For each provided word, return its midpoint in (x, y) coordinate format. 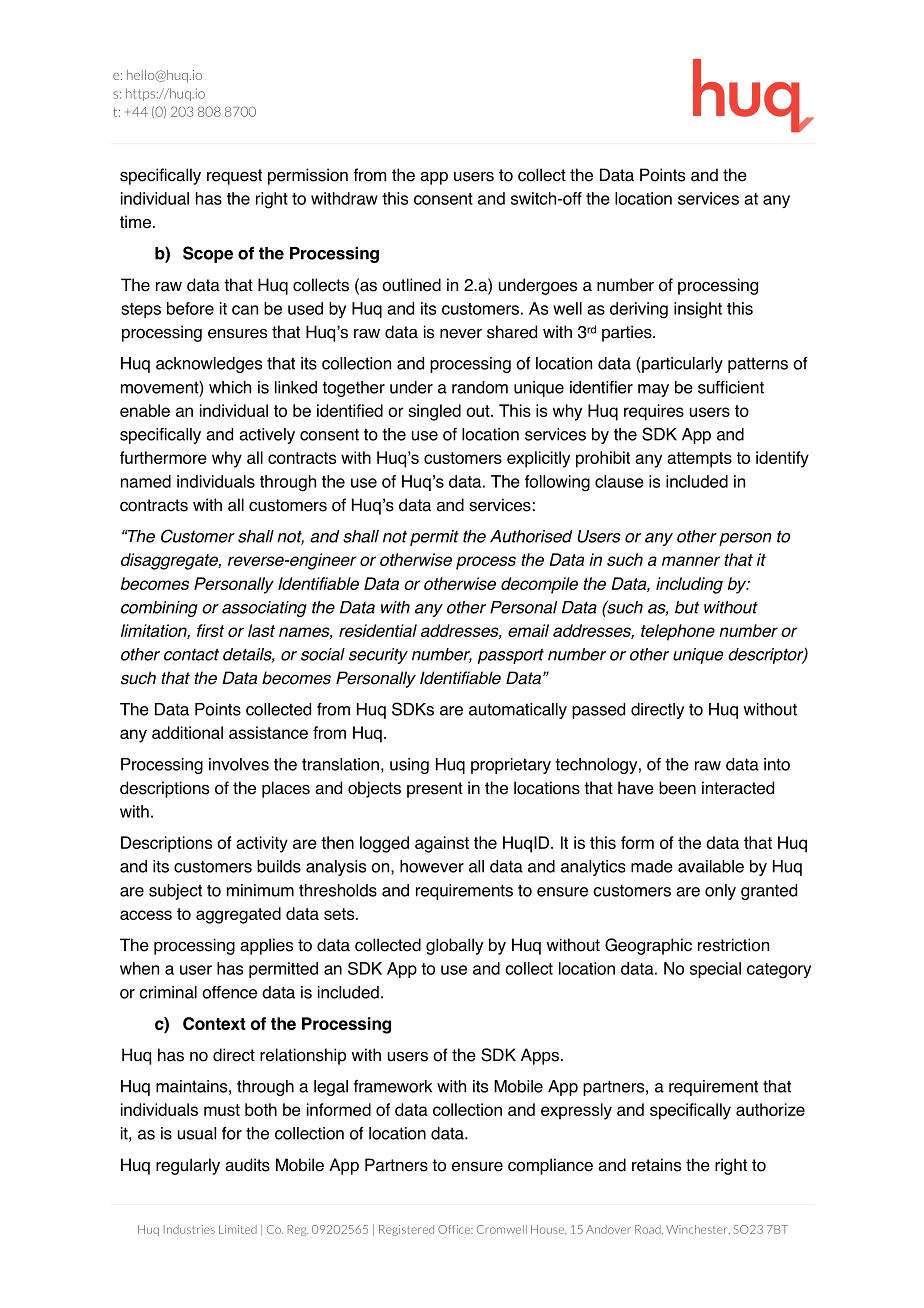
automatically (518, 711)
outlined (411, 285)
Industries (189, 1229)
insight (698, 310)
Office (455, 1229)
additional (187, 732)
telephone (678, 632)
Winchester (698, 1230)
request (234, 177)
